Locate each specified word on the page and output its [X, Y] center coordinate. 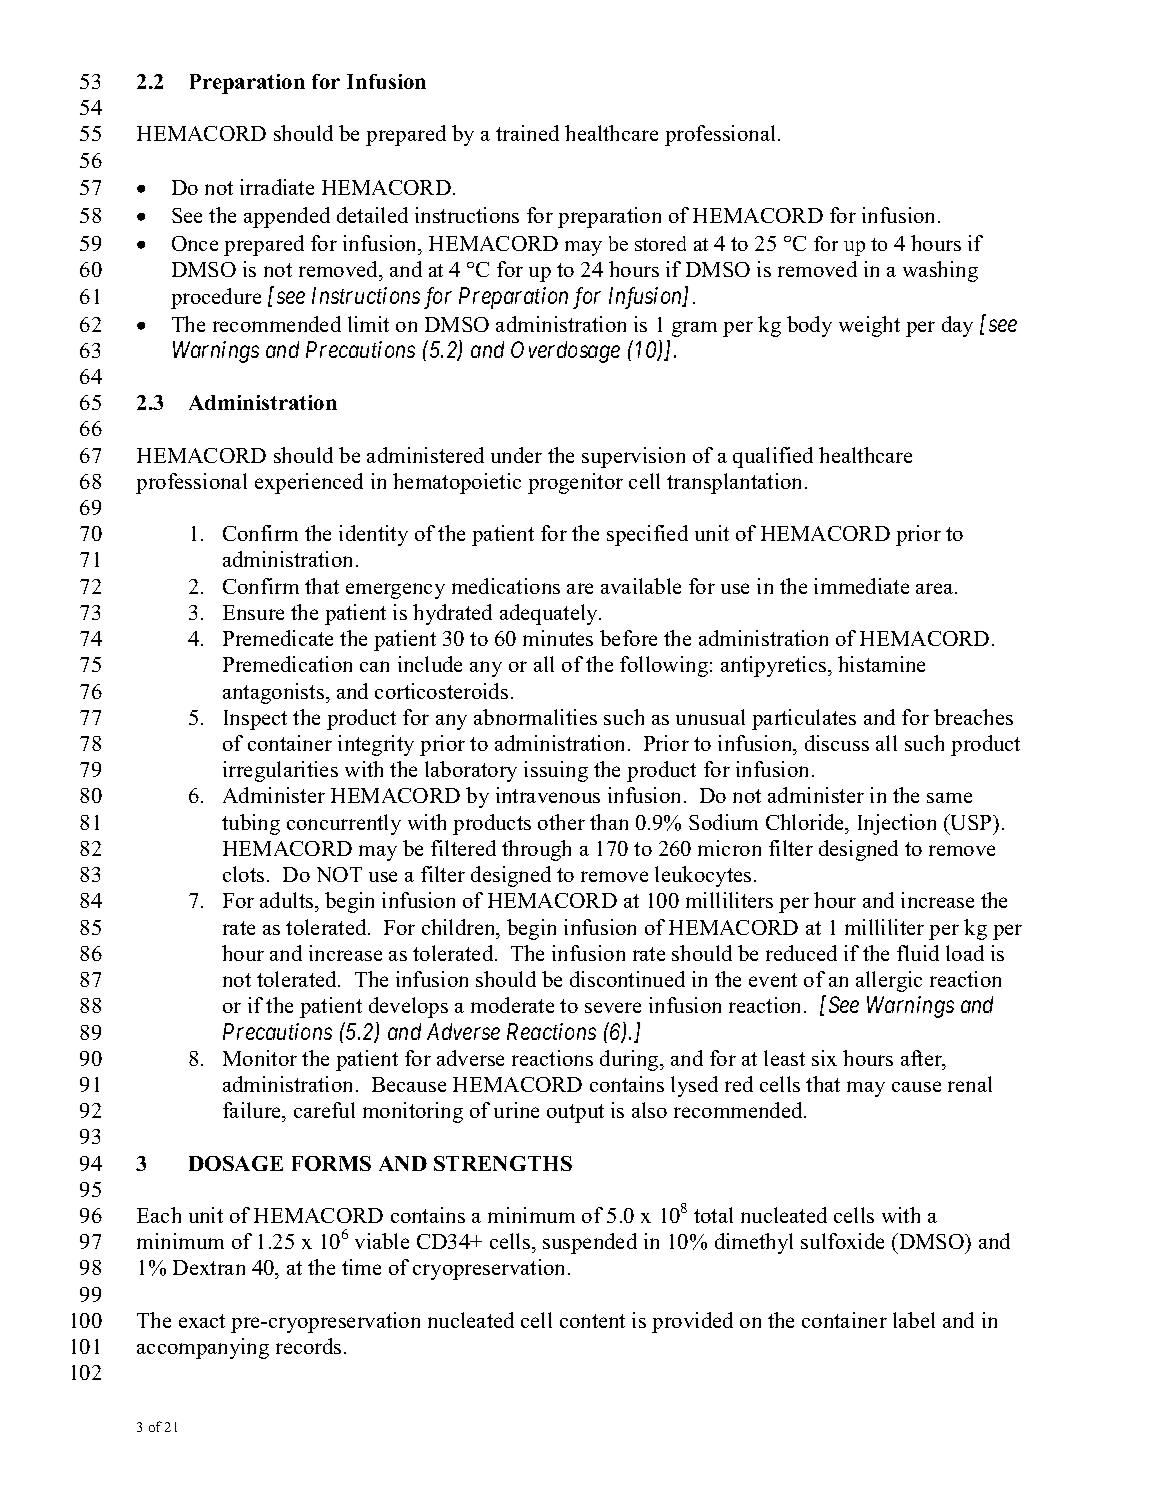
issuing [556, 771]
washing [940, 271]
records [308, 1346]
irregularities [280, 771]
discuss [837, 743]
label [914, 1320]
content [592, 1321]
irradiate [277, 187]
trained [527, 133]
